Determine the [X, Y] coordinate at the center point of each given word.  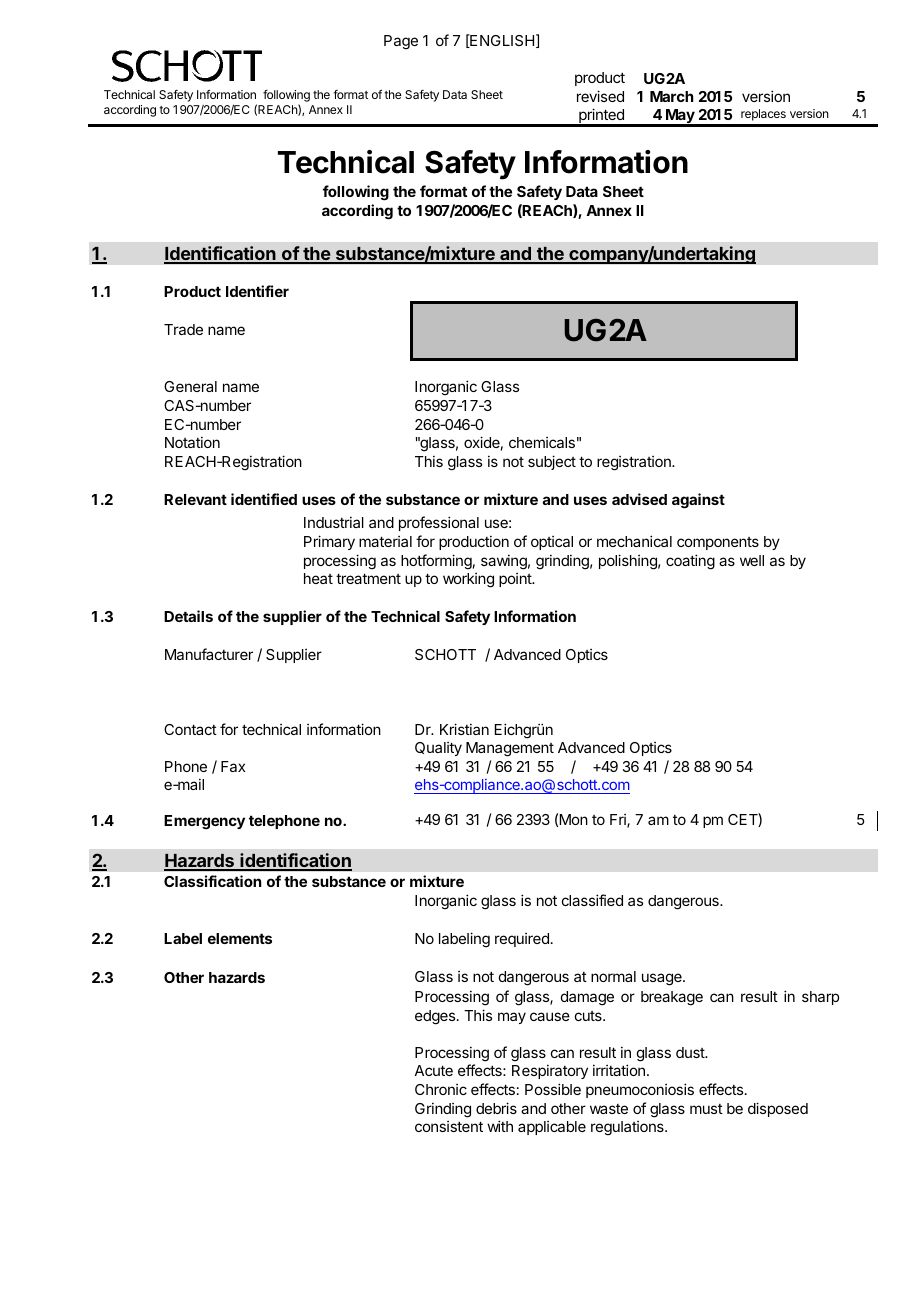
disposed [778, 1109]
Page [401, 42]
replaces [763, 115]
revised [600, 96]
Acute [433, 1070]
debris [496, 1108]
